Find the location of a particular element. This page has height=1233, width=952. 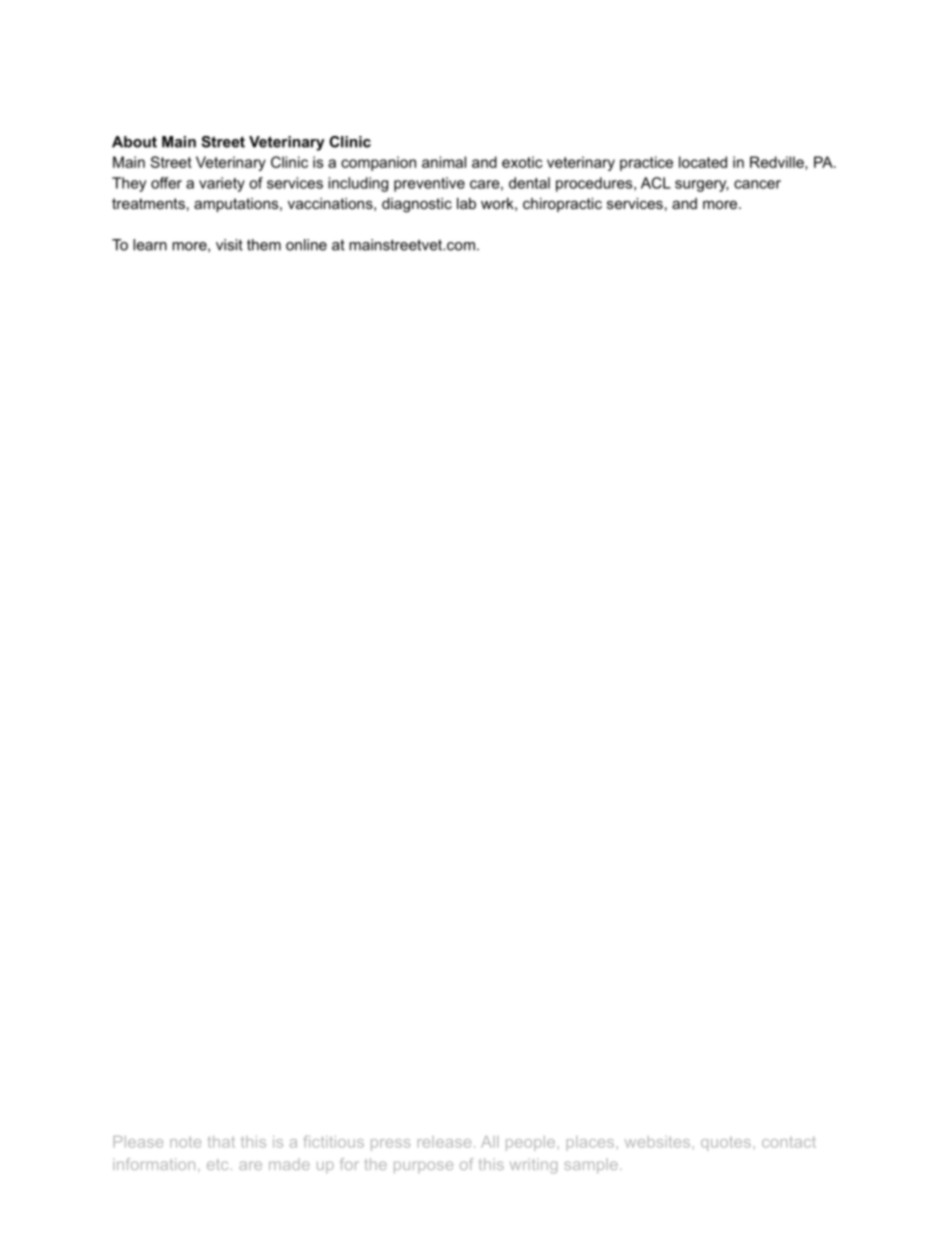

chiropractic is located at coordinates (562, 205).
